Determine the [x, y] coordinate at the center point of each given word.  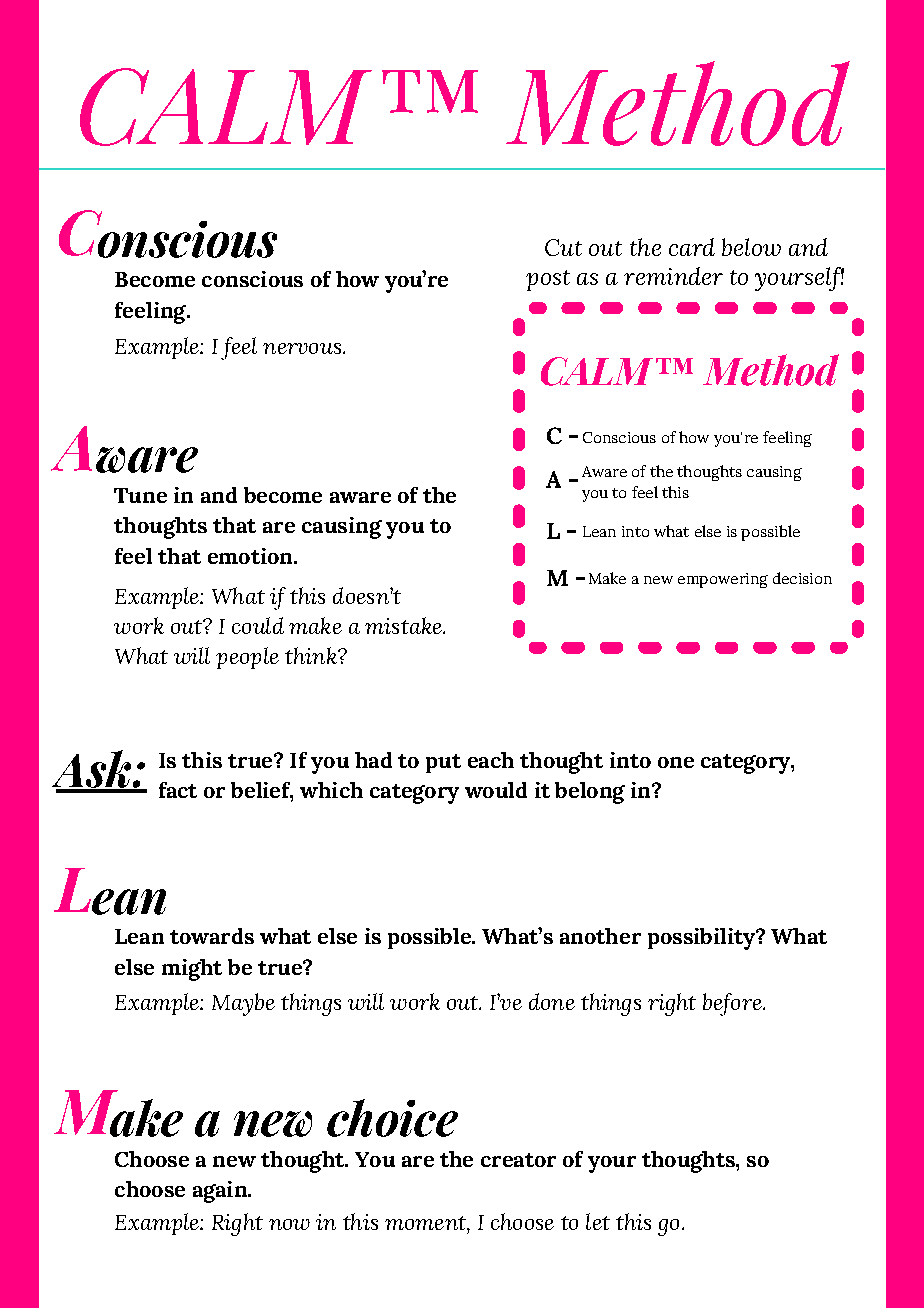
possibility [702, 939]
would [496, 790]
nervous [302, 348]
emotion [251, 556]
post [548, 280]
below [751, 247]
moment [426, 1223]
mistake [404, 625]
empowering [723, 580]
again [221, 1192]
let [598, 1221]
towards [212, 936]
